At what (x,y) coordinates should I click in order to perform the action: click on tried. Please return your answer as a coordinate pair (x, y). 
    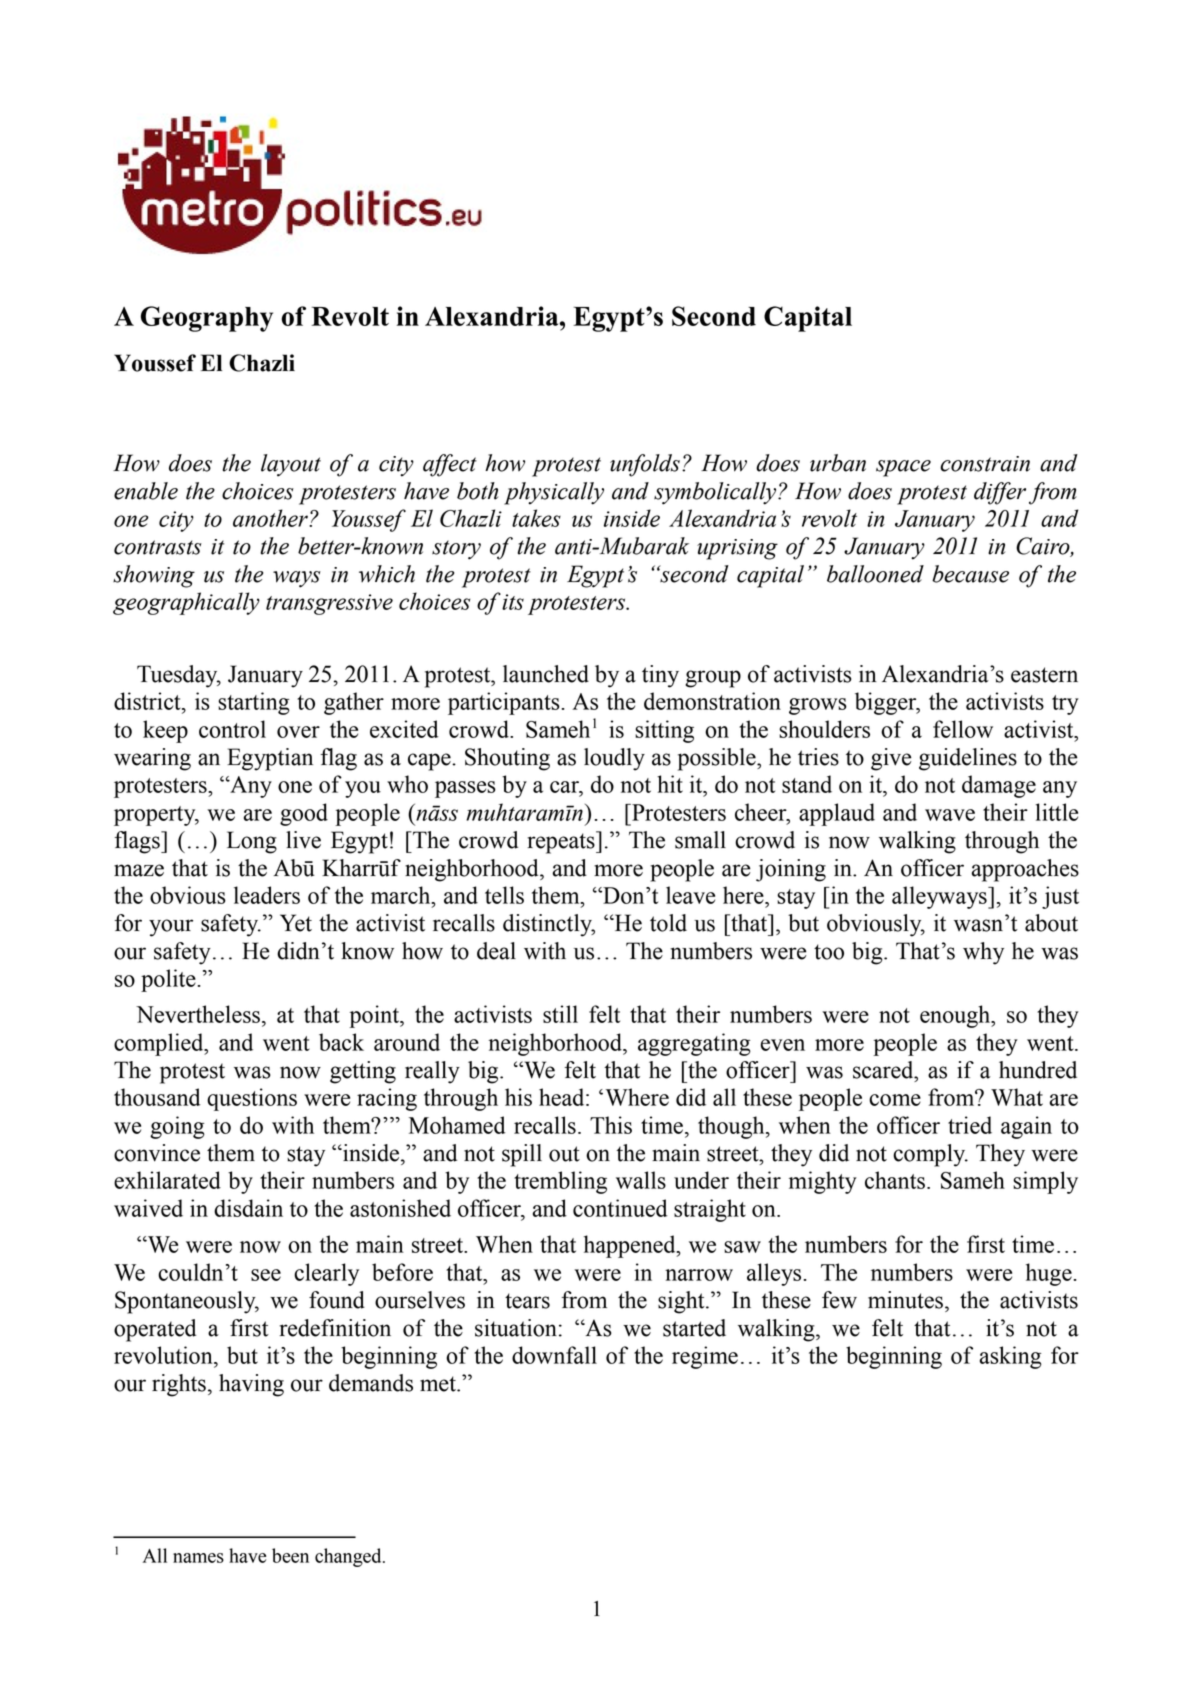
    Looking at the image, I should click on (970, 1125).
